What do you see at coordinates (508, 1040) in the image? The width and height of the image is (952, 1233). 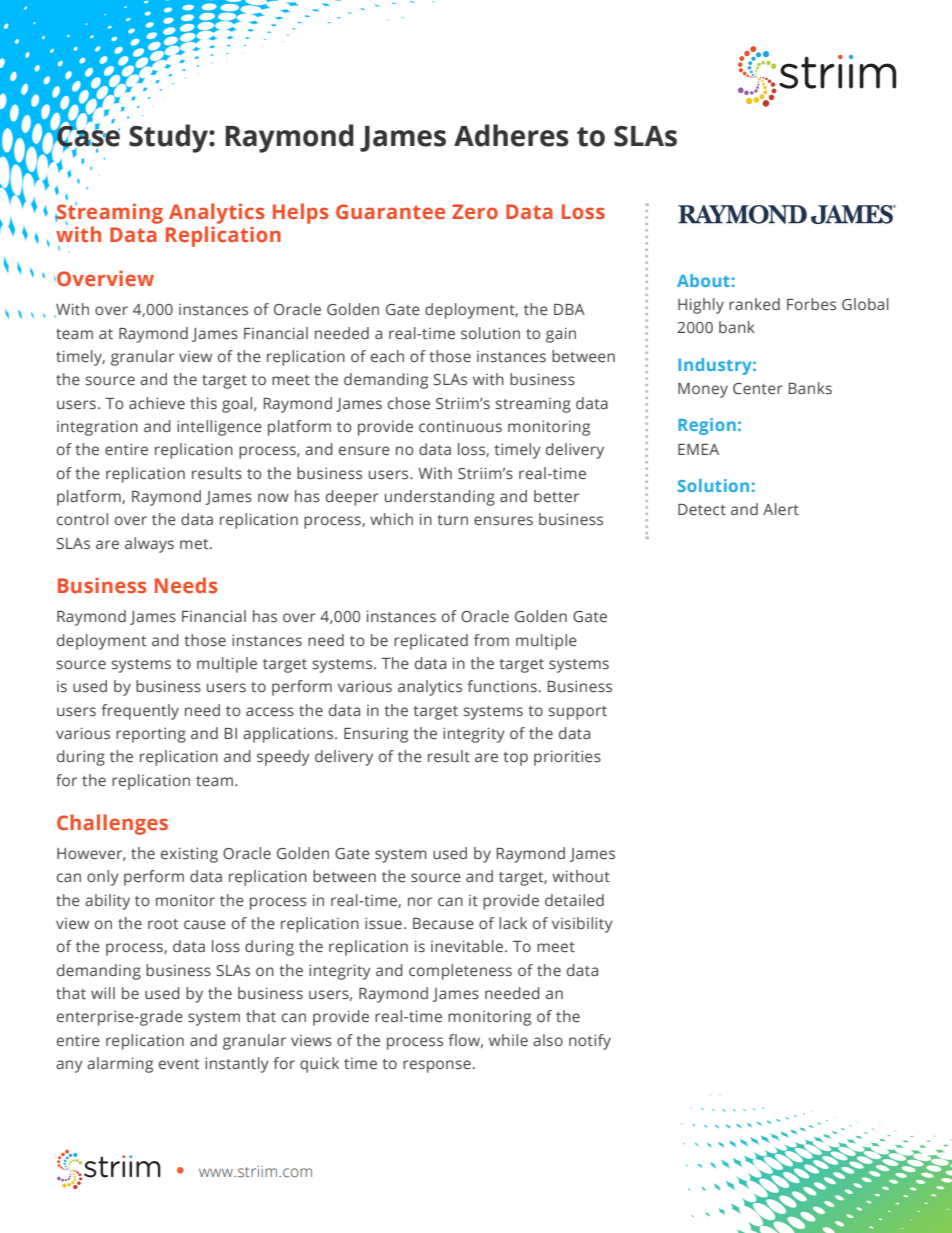 I see `while` at bounding box center [508, 1040].
